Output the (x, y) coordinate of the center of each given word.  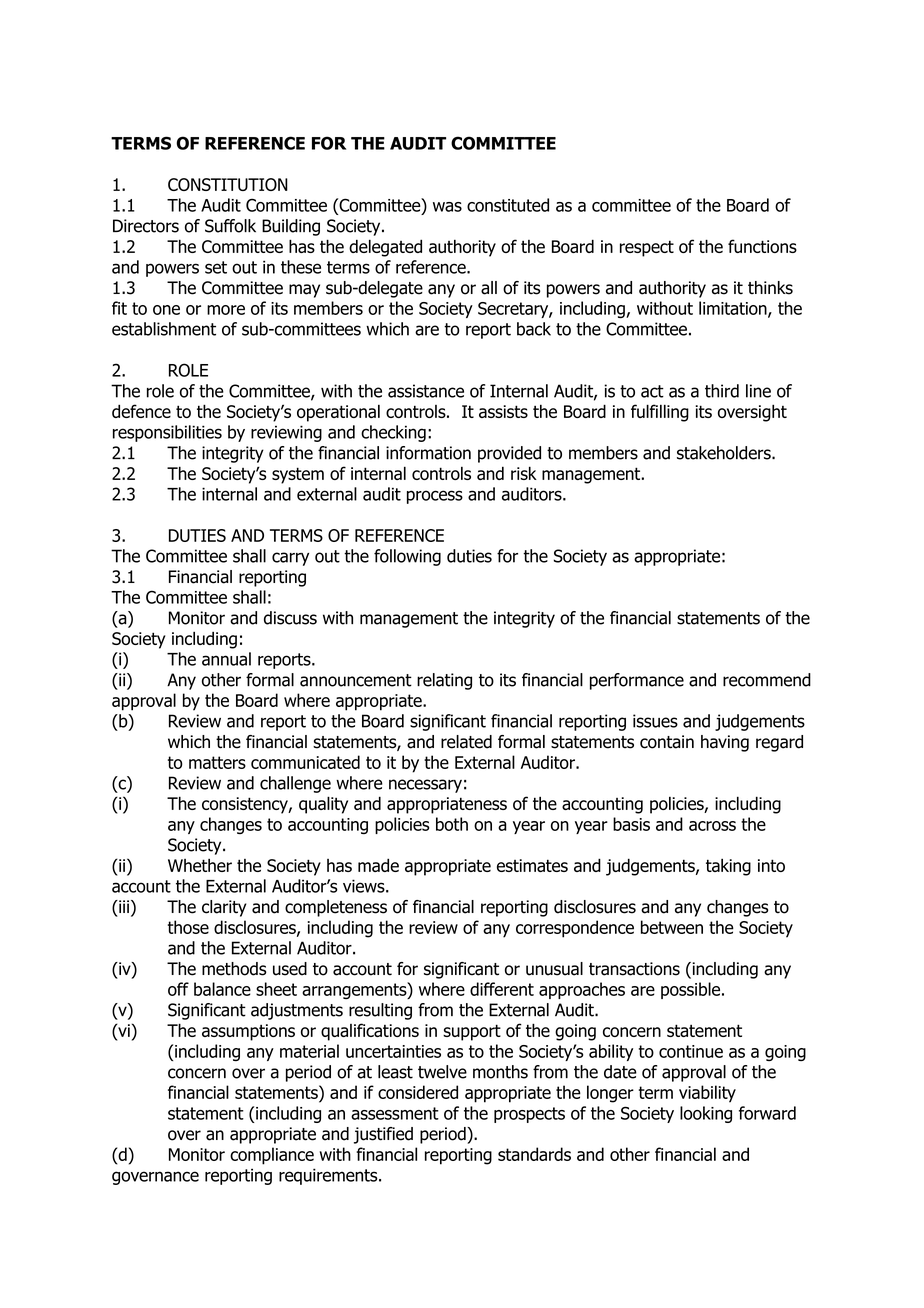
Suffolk (230, 226)
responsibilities (167, 433)
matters (217, 762)
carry (290, 559)
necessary (425, 786)
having (725, 743)
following (407, 557)
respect (647, 248)
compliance (272, 1156)
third (722, 391)
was (447, 207)
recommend (767, 680)
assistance (426, 391)
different (502, 989)
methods (234, 969)
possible (692, 990)
